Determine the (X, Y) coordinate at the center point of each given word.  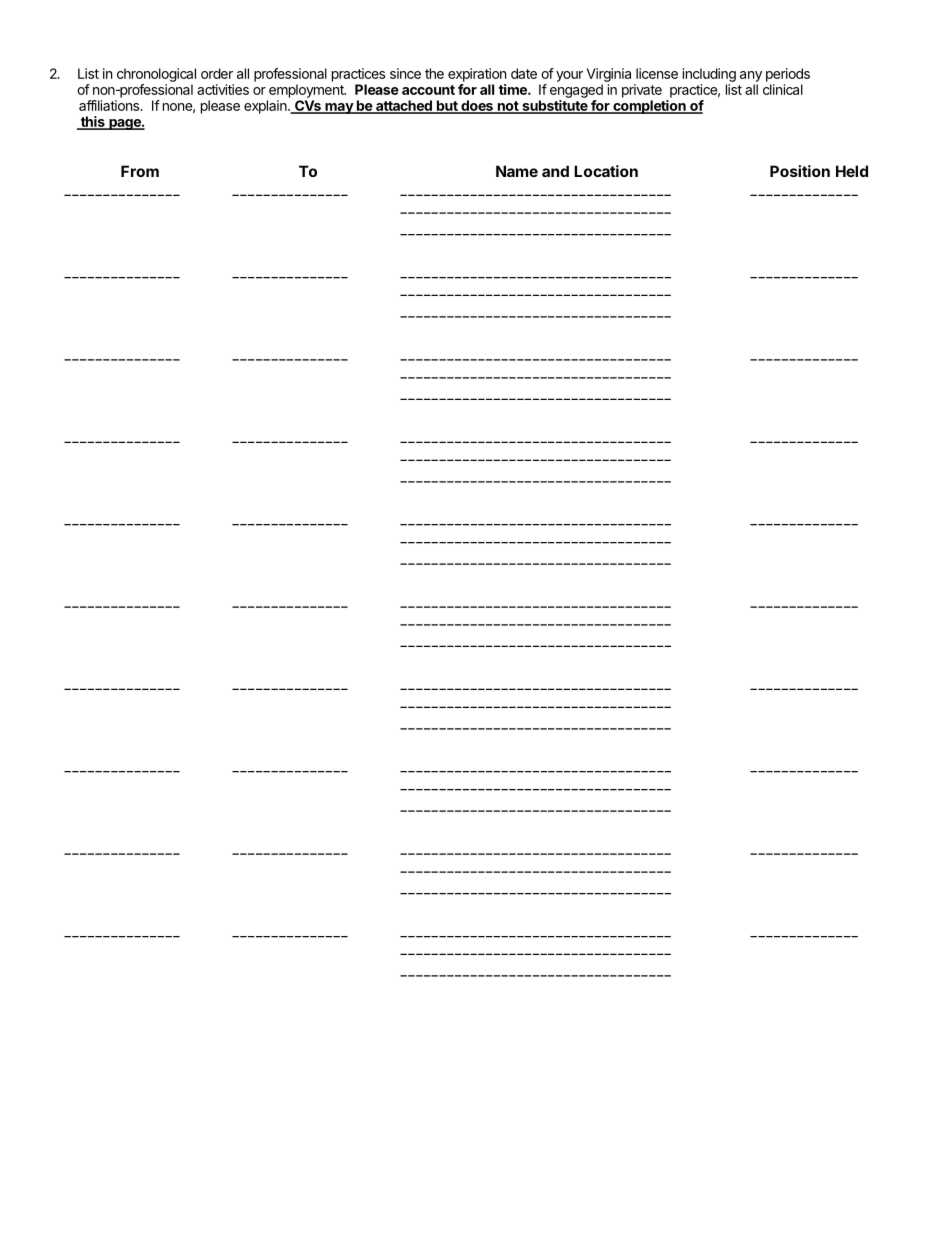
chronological (156, 75)
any (751, 76)
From (140, 171)
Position (800, 171)
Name (517, 171)
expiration (477, 75)
